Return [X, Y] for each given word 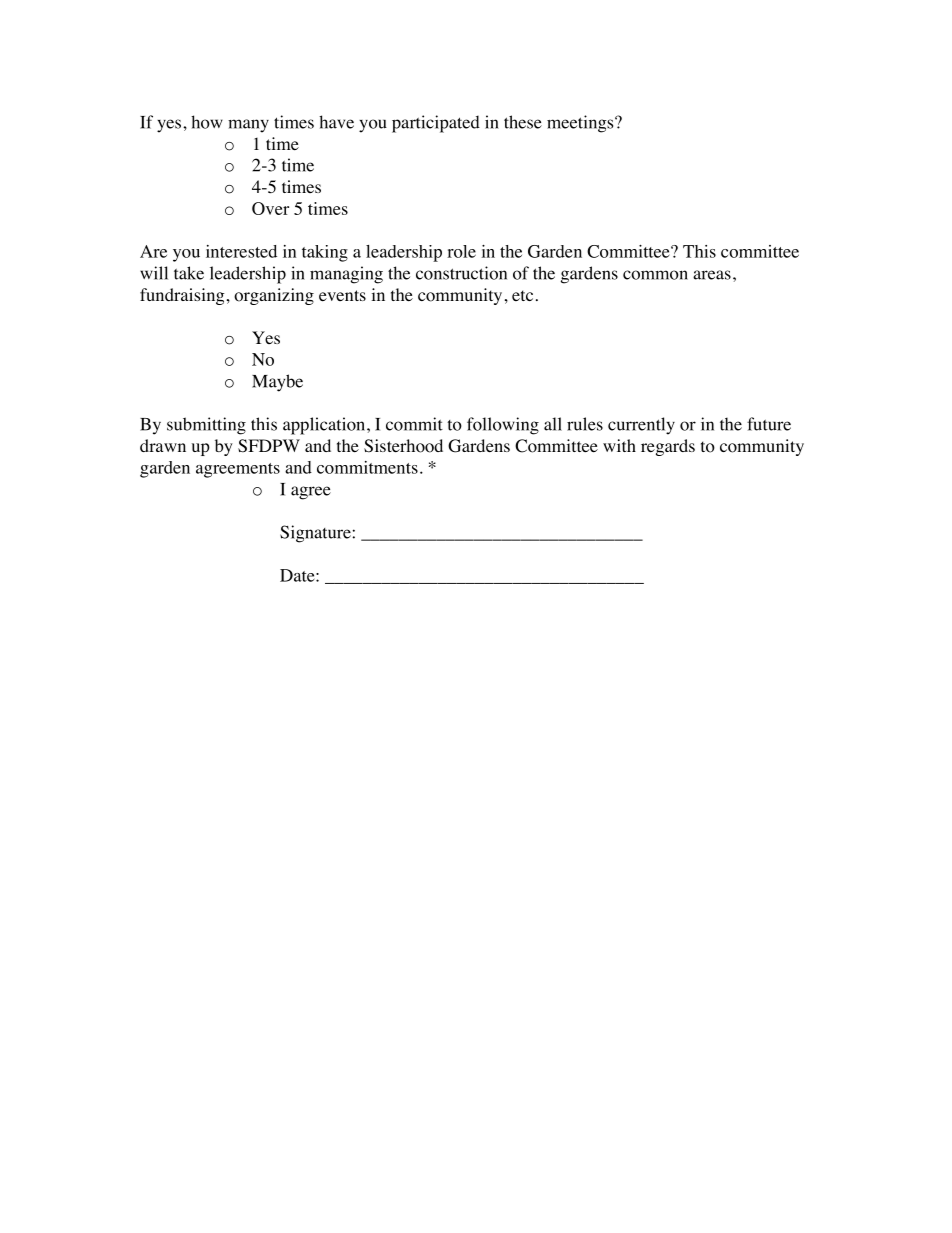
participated [436, 124]
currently [641, 426]
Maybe [277, 383]
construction [461, 273]
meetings [581, 124]
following [503, 426]
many [248, 126]
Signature [315, 534]
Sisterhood [403, 446]
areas [712, 275]
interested [241, 251]
